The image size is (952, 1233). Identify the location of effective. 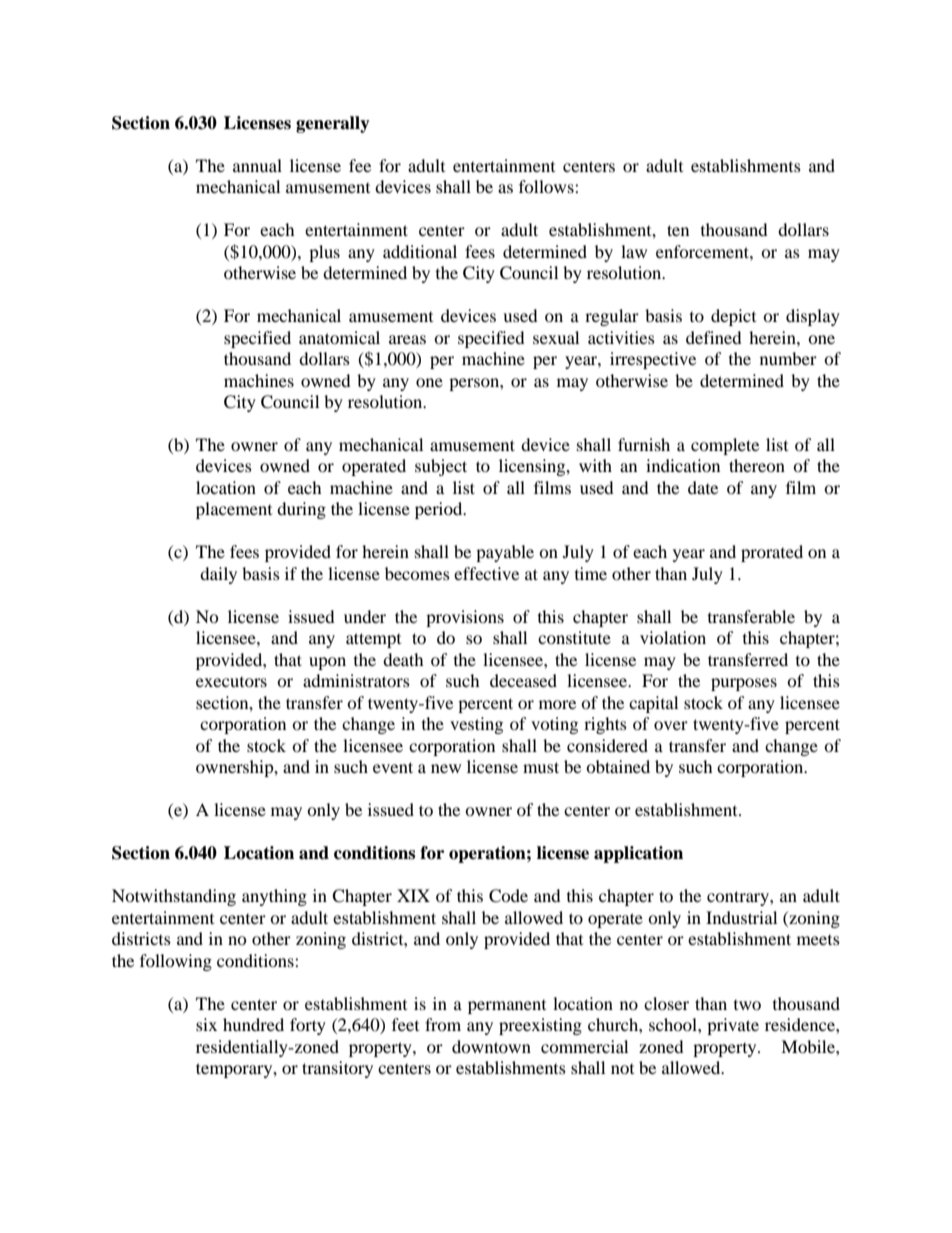
(486, 573).
